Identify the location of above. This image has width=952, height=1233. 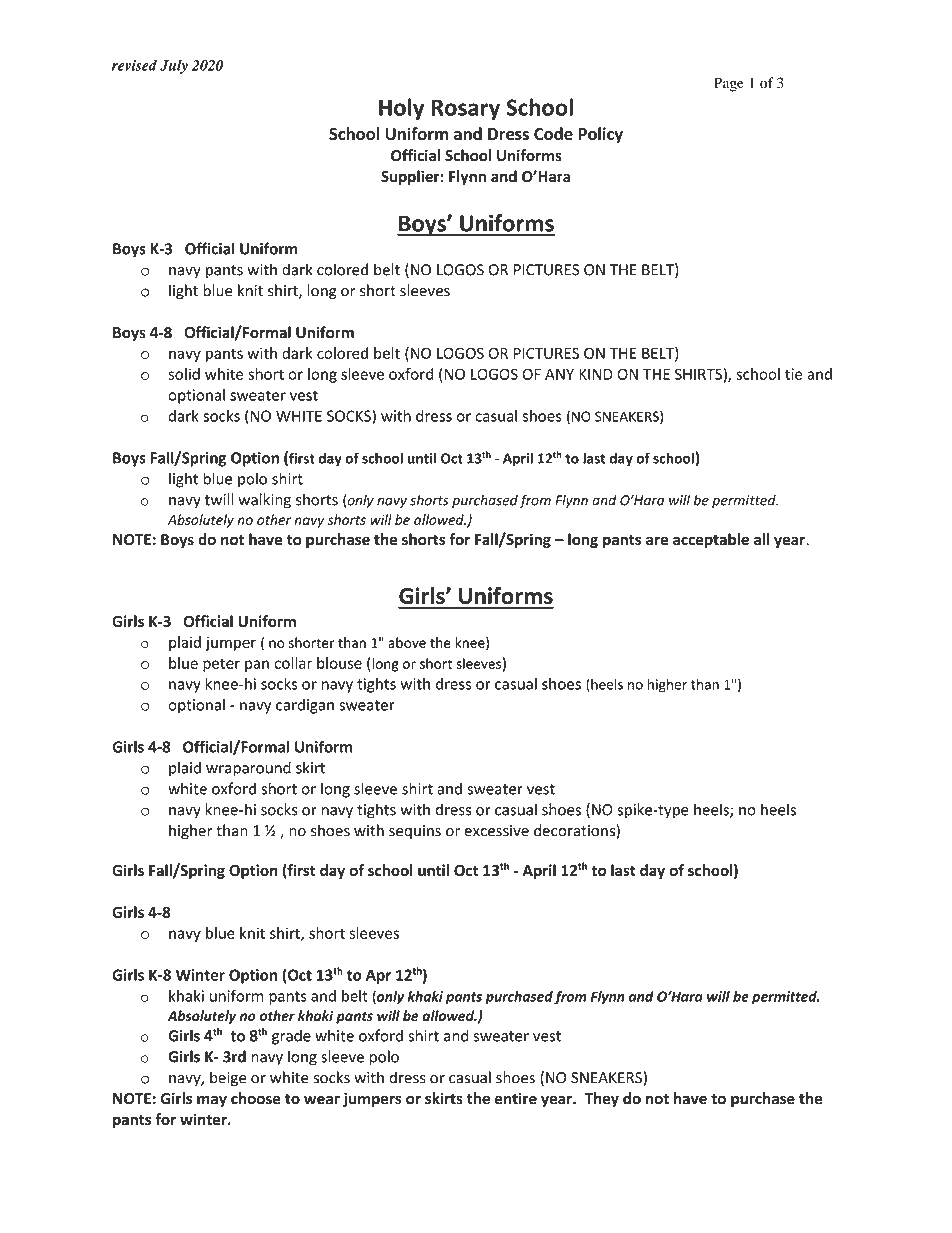
(407, 642).
